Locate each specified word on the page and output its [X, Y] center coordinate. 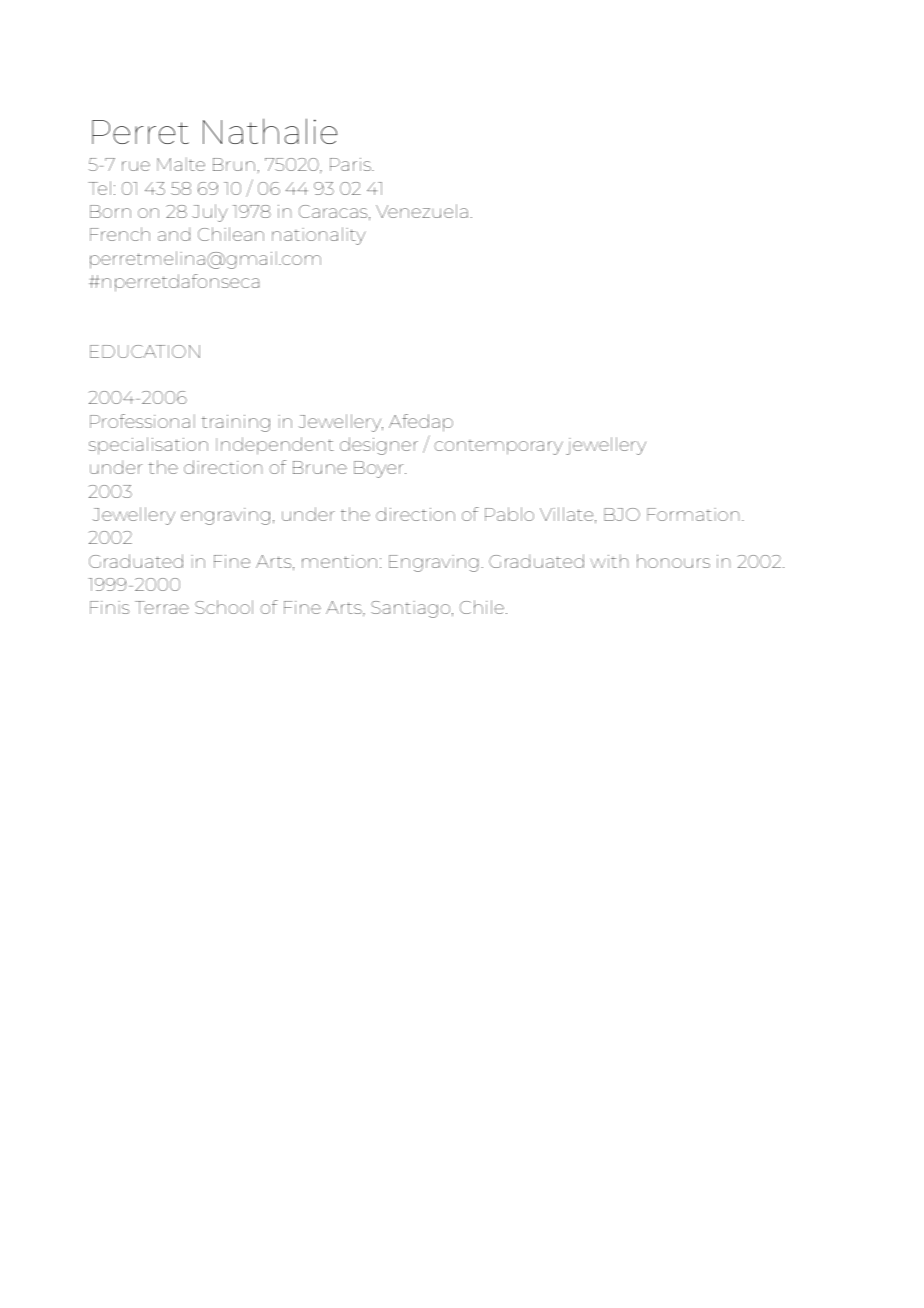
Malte [181, 164]
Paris [351, 164]
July [210, 213]
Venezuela [422, 211]
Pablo [509, 514]
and [174, 234]
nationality [319, 236]
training [235, 423]
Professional [142, 421]
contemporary [498, 447]
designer [379, 446]
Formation [693, 514]
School [224, 607]
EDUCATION [145, 351]
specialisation [148, 446]
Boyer [380, 469]
